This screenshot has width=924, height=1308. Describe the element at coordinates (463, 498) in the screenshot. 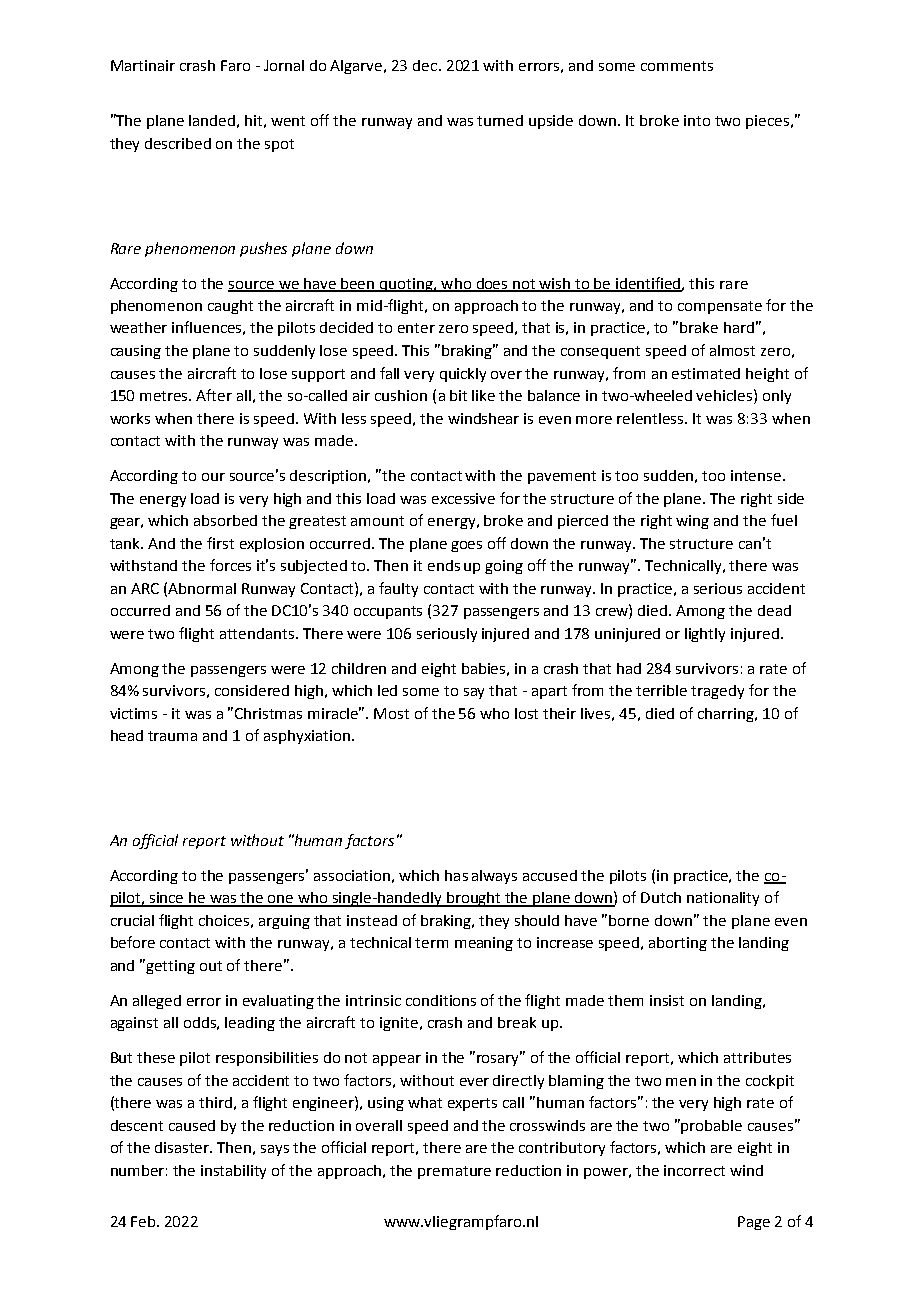

I see `excessive` at that location.
